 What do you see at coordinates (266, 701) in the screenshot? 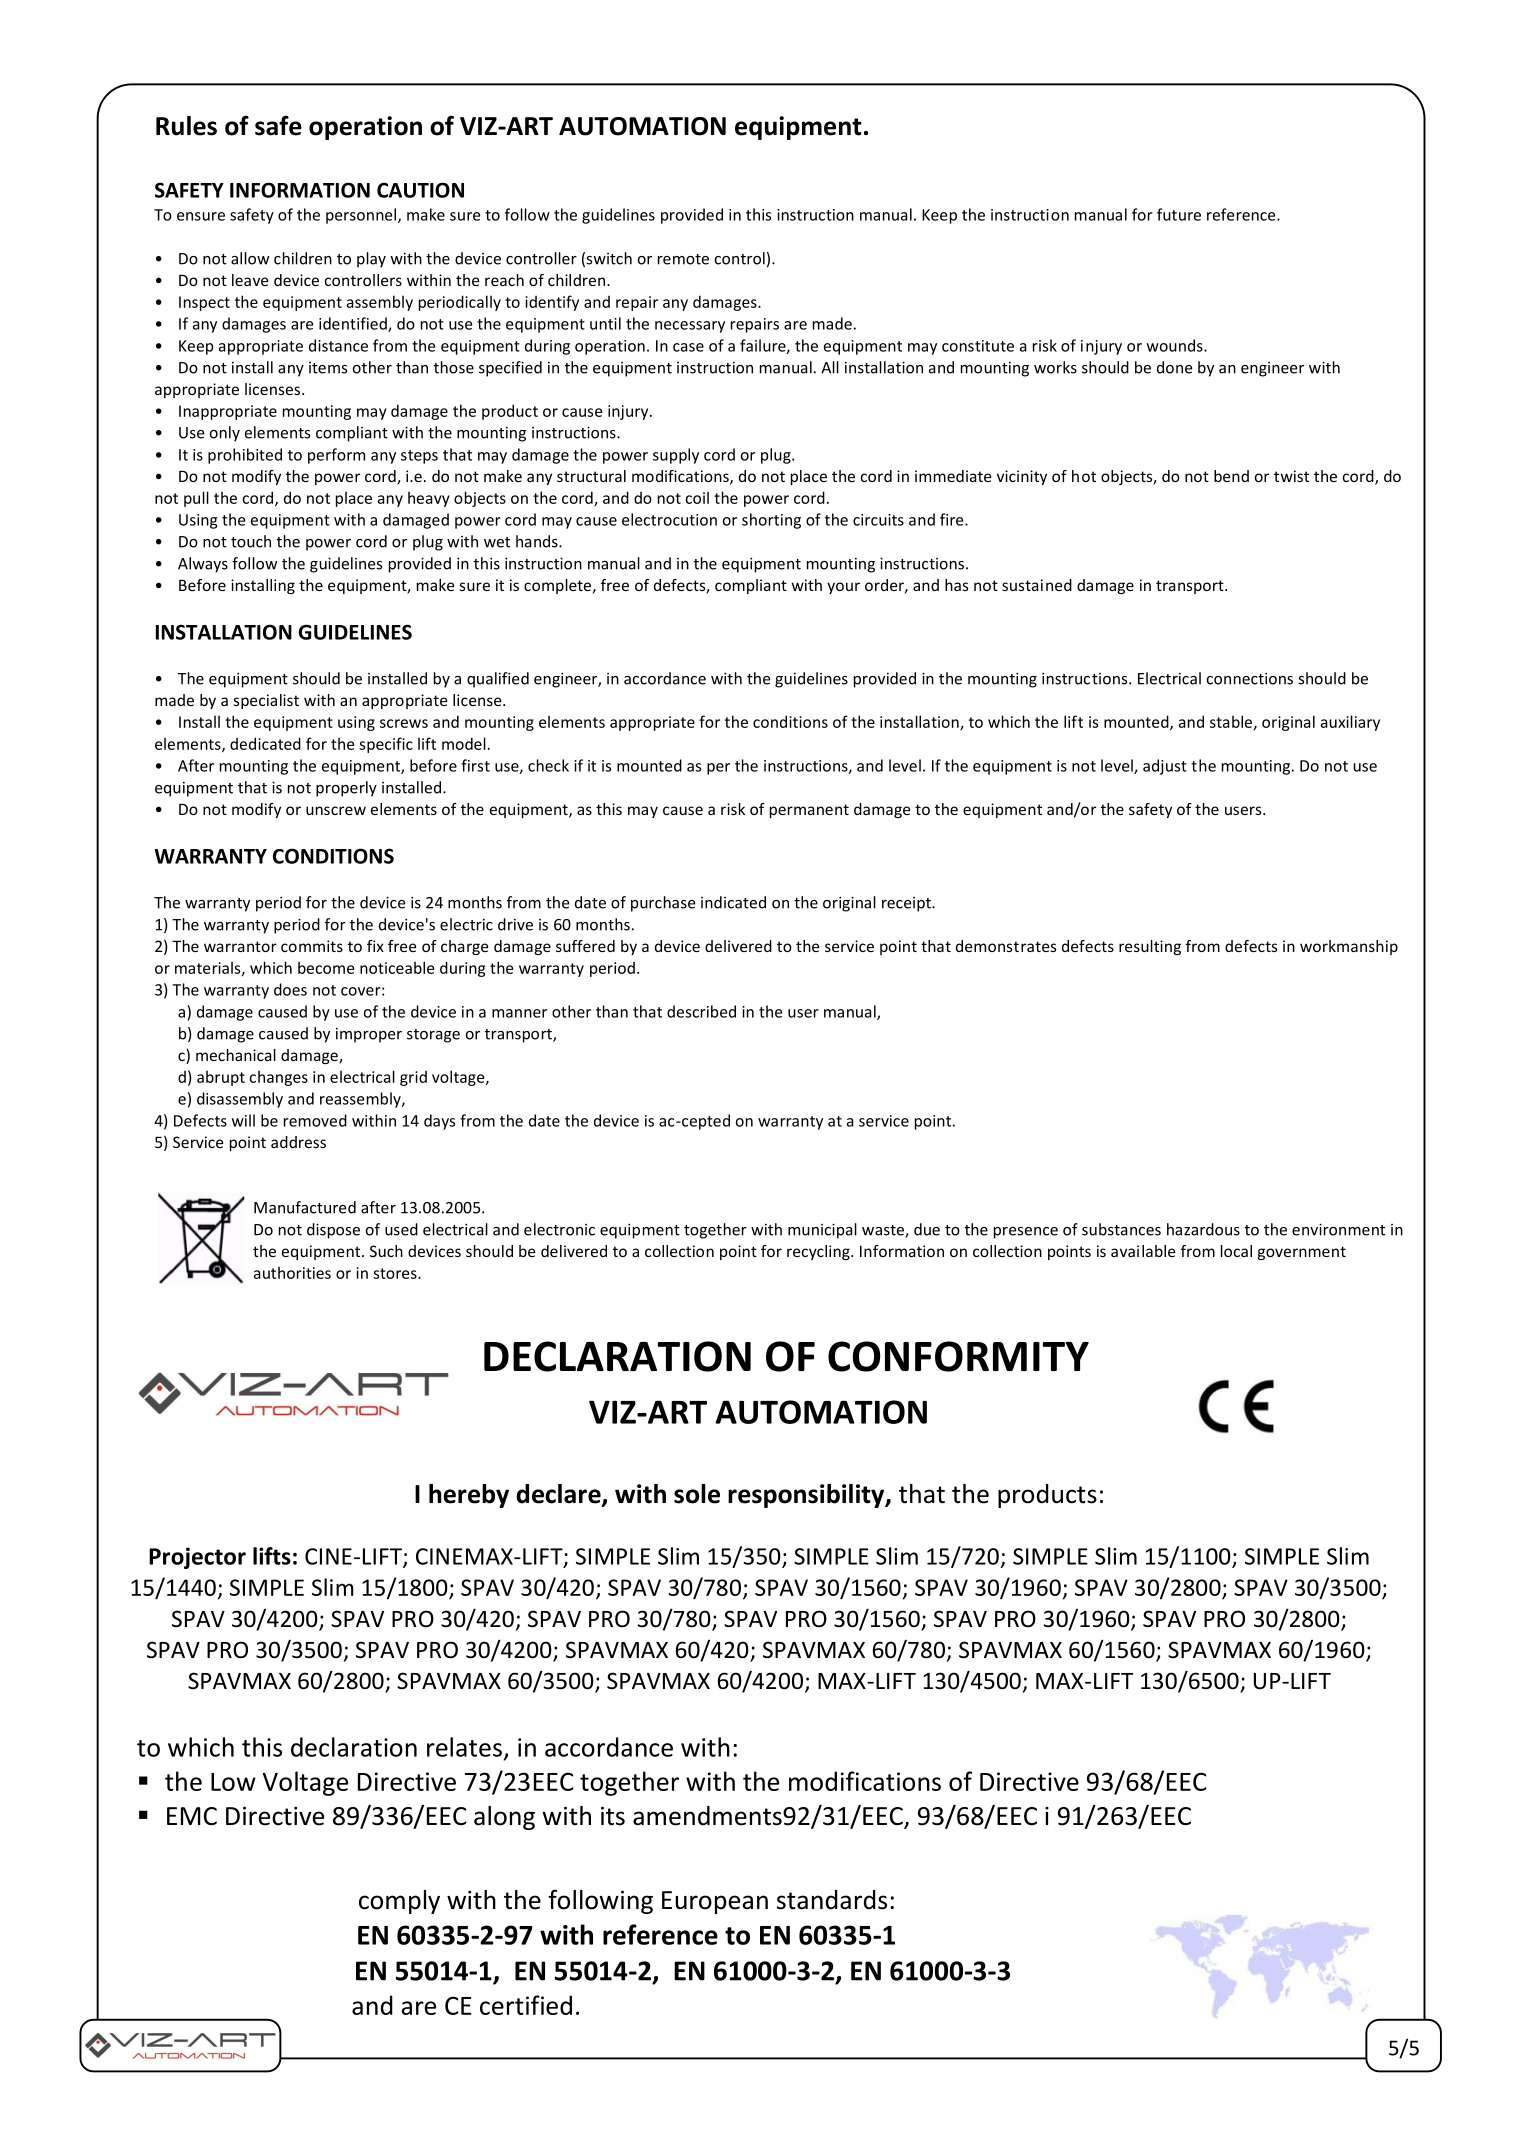
I see `specialist` at bounding box center [266, 701].
